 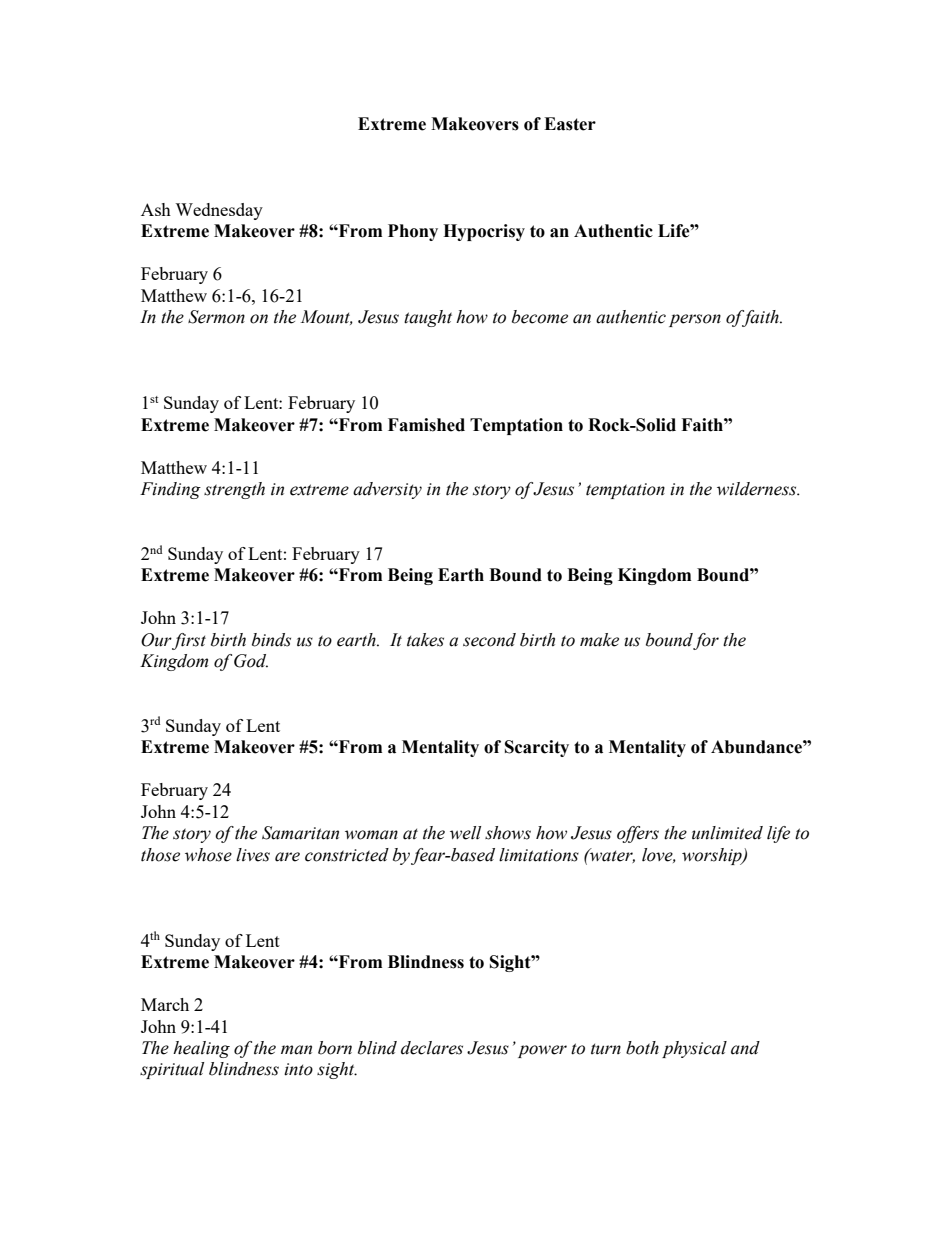 What do you see at coordinates (484, 232) in the image?
I see `Hypocrisy` at bounding box center [484, 232].
